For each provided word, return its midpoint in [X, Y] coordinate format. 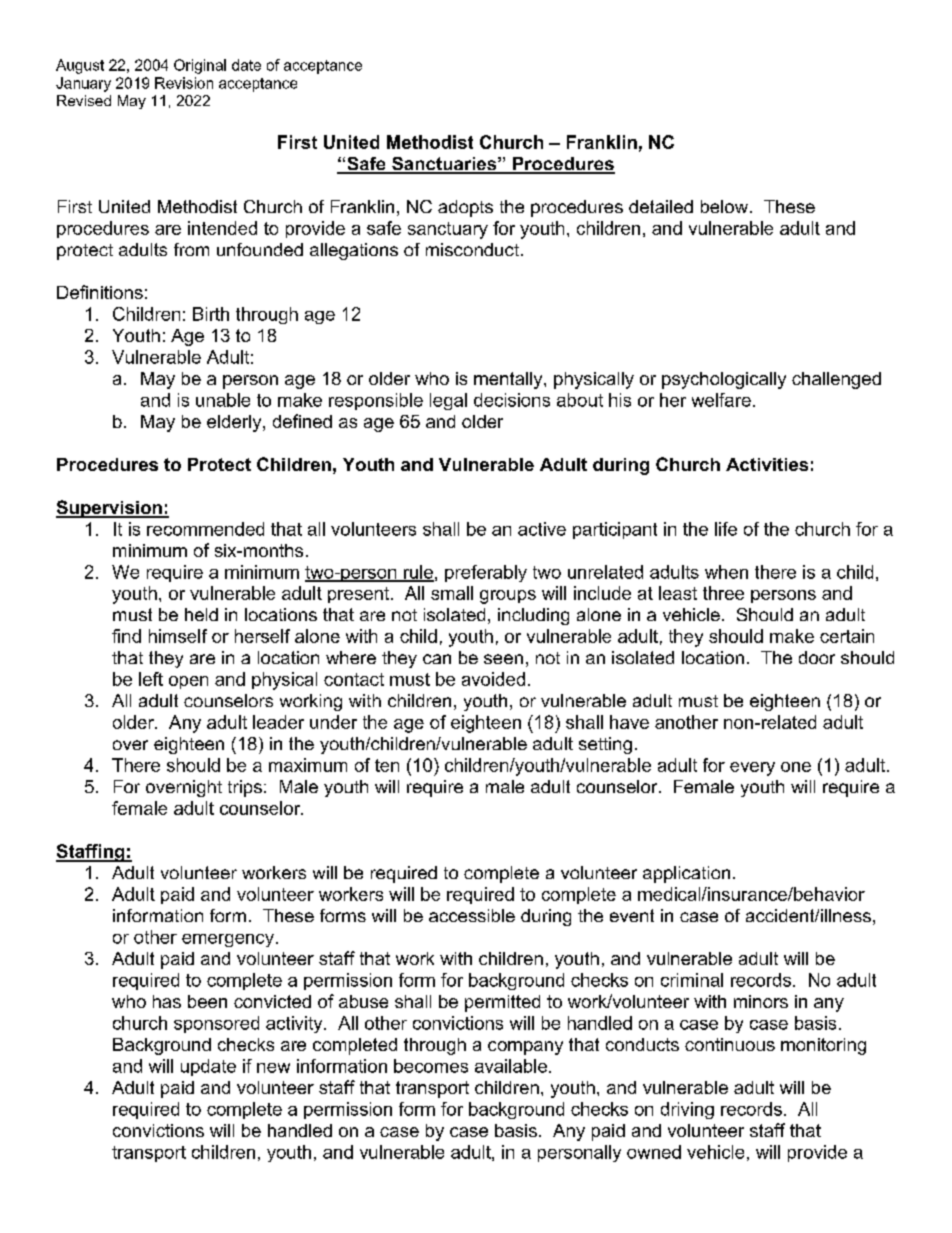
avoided [493, 679]
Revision [184, 83]
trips [245, 788]
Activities [767, 464]
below [726, 206]
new [273, 1068]
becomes [431, 1066]
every [752, 769]
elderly [235, 423]
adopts [465, 208]
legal [448, 401]
